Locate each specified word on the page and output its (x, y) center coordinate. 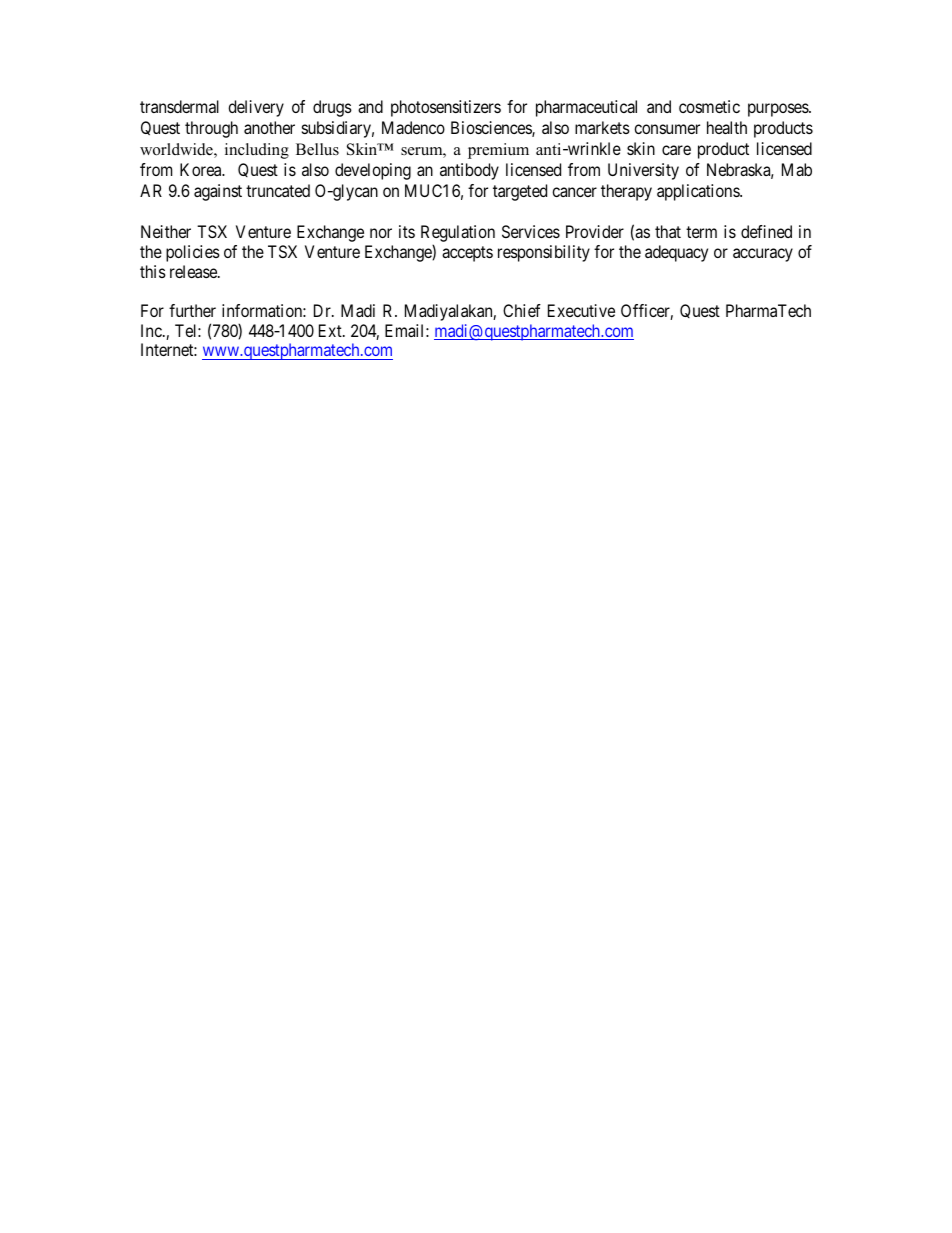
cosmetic (709, 106)
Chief (522, 310)
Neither (166, 231)
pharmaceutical (586, 108)
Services (531, 231)
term (701, 232)
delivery (256, 108)
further (192, 310)
